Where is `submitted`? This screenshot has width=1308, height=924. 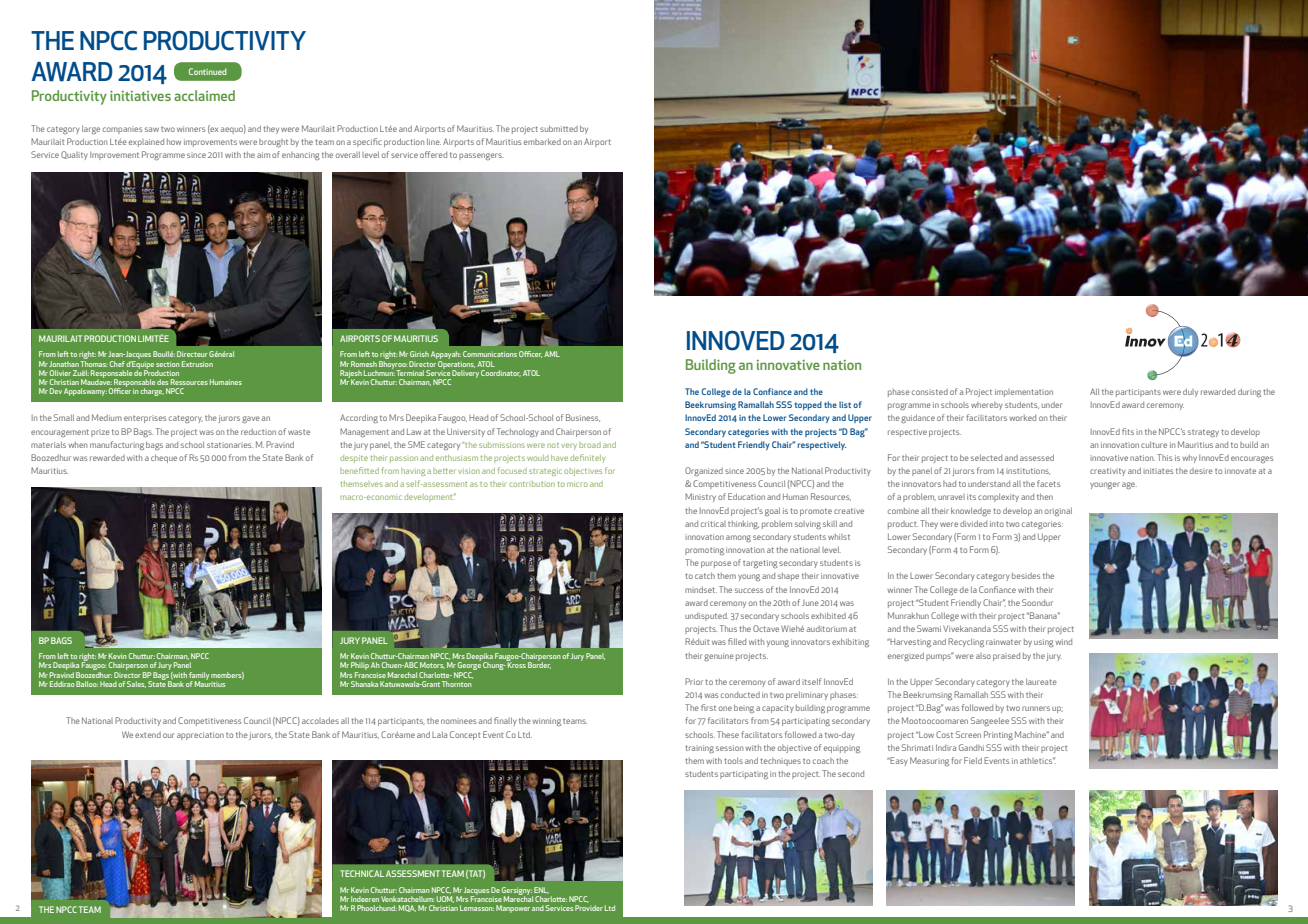 submitted is located at coordinates (559, 128).
